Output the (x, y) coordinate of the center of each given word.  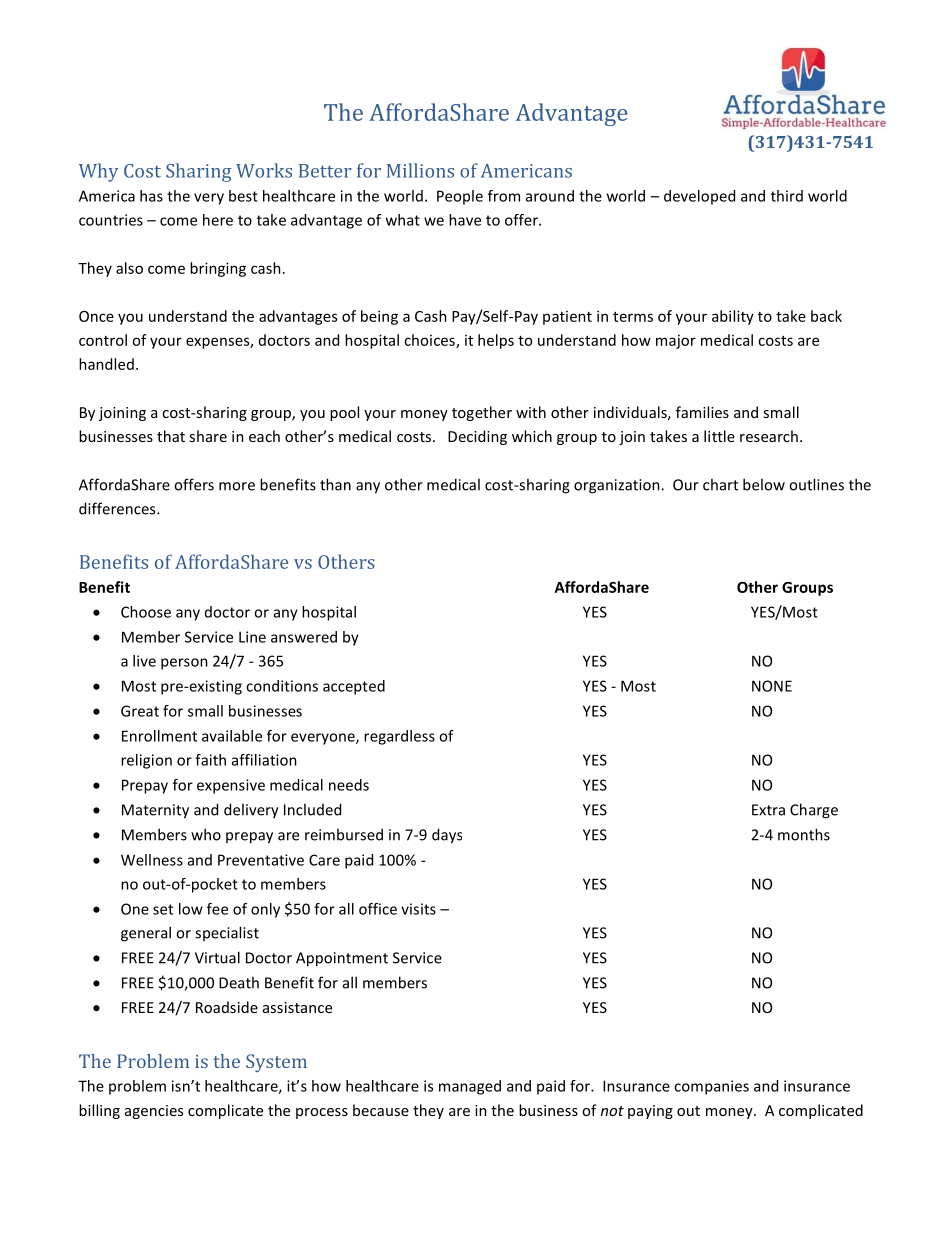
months (804, 834)
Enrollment (159, 736)
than (335, 484)
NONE (772, 686)
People (460, 197)
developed (699, 197)
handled (106, 364)
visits (418, 909)
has (151, 196)
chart (720, 484)
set (163, 909)
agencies (154, 1112)
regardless (399, 737)
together (482, 413)
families (702, 412)
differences (118, 508)
